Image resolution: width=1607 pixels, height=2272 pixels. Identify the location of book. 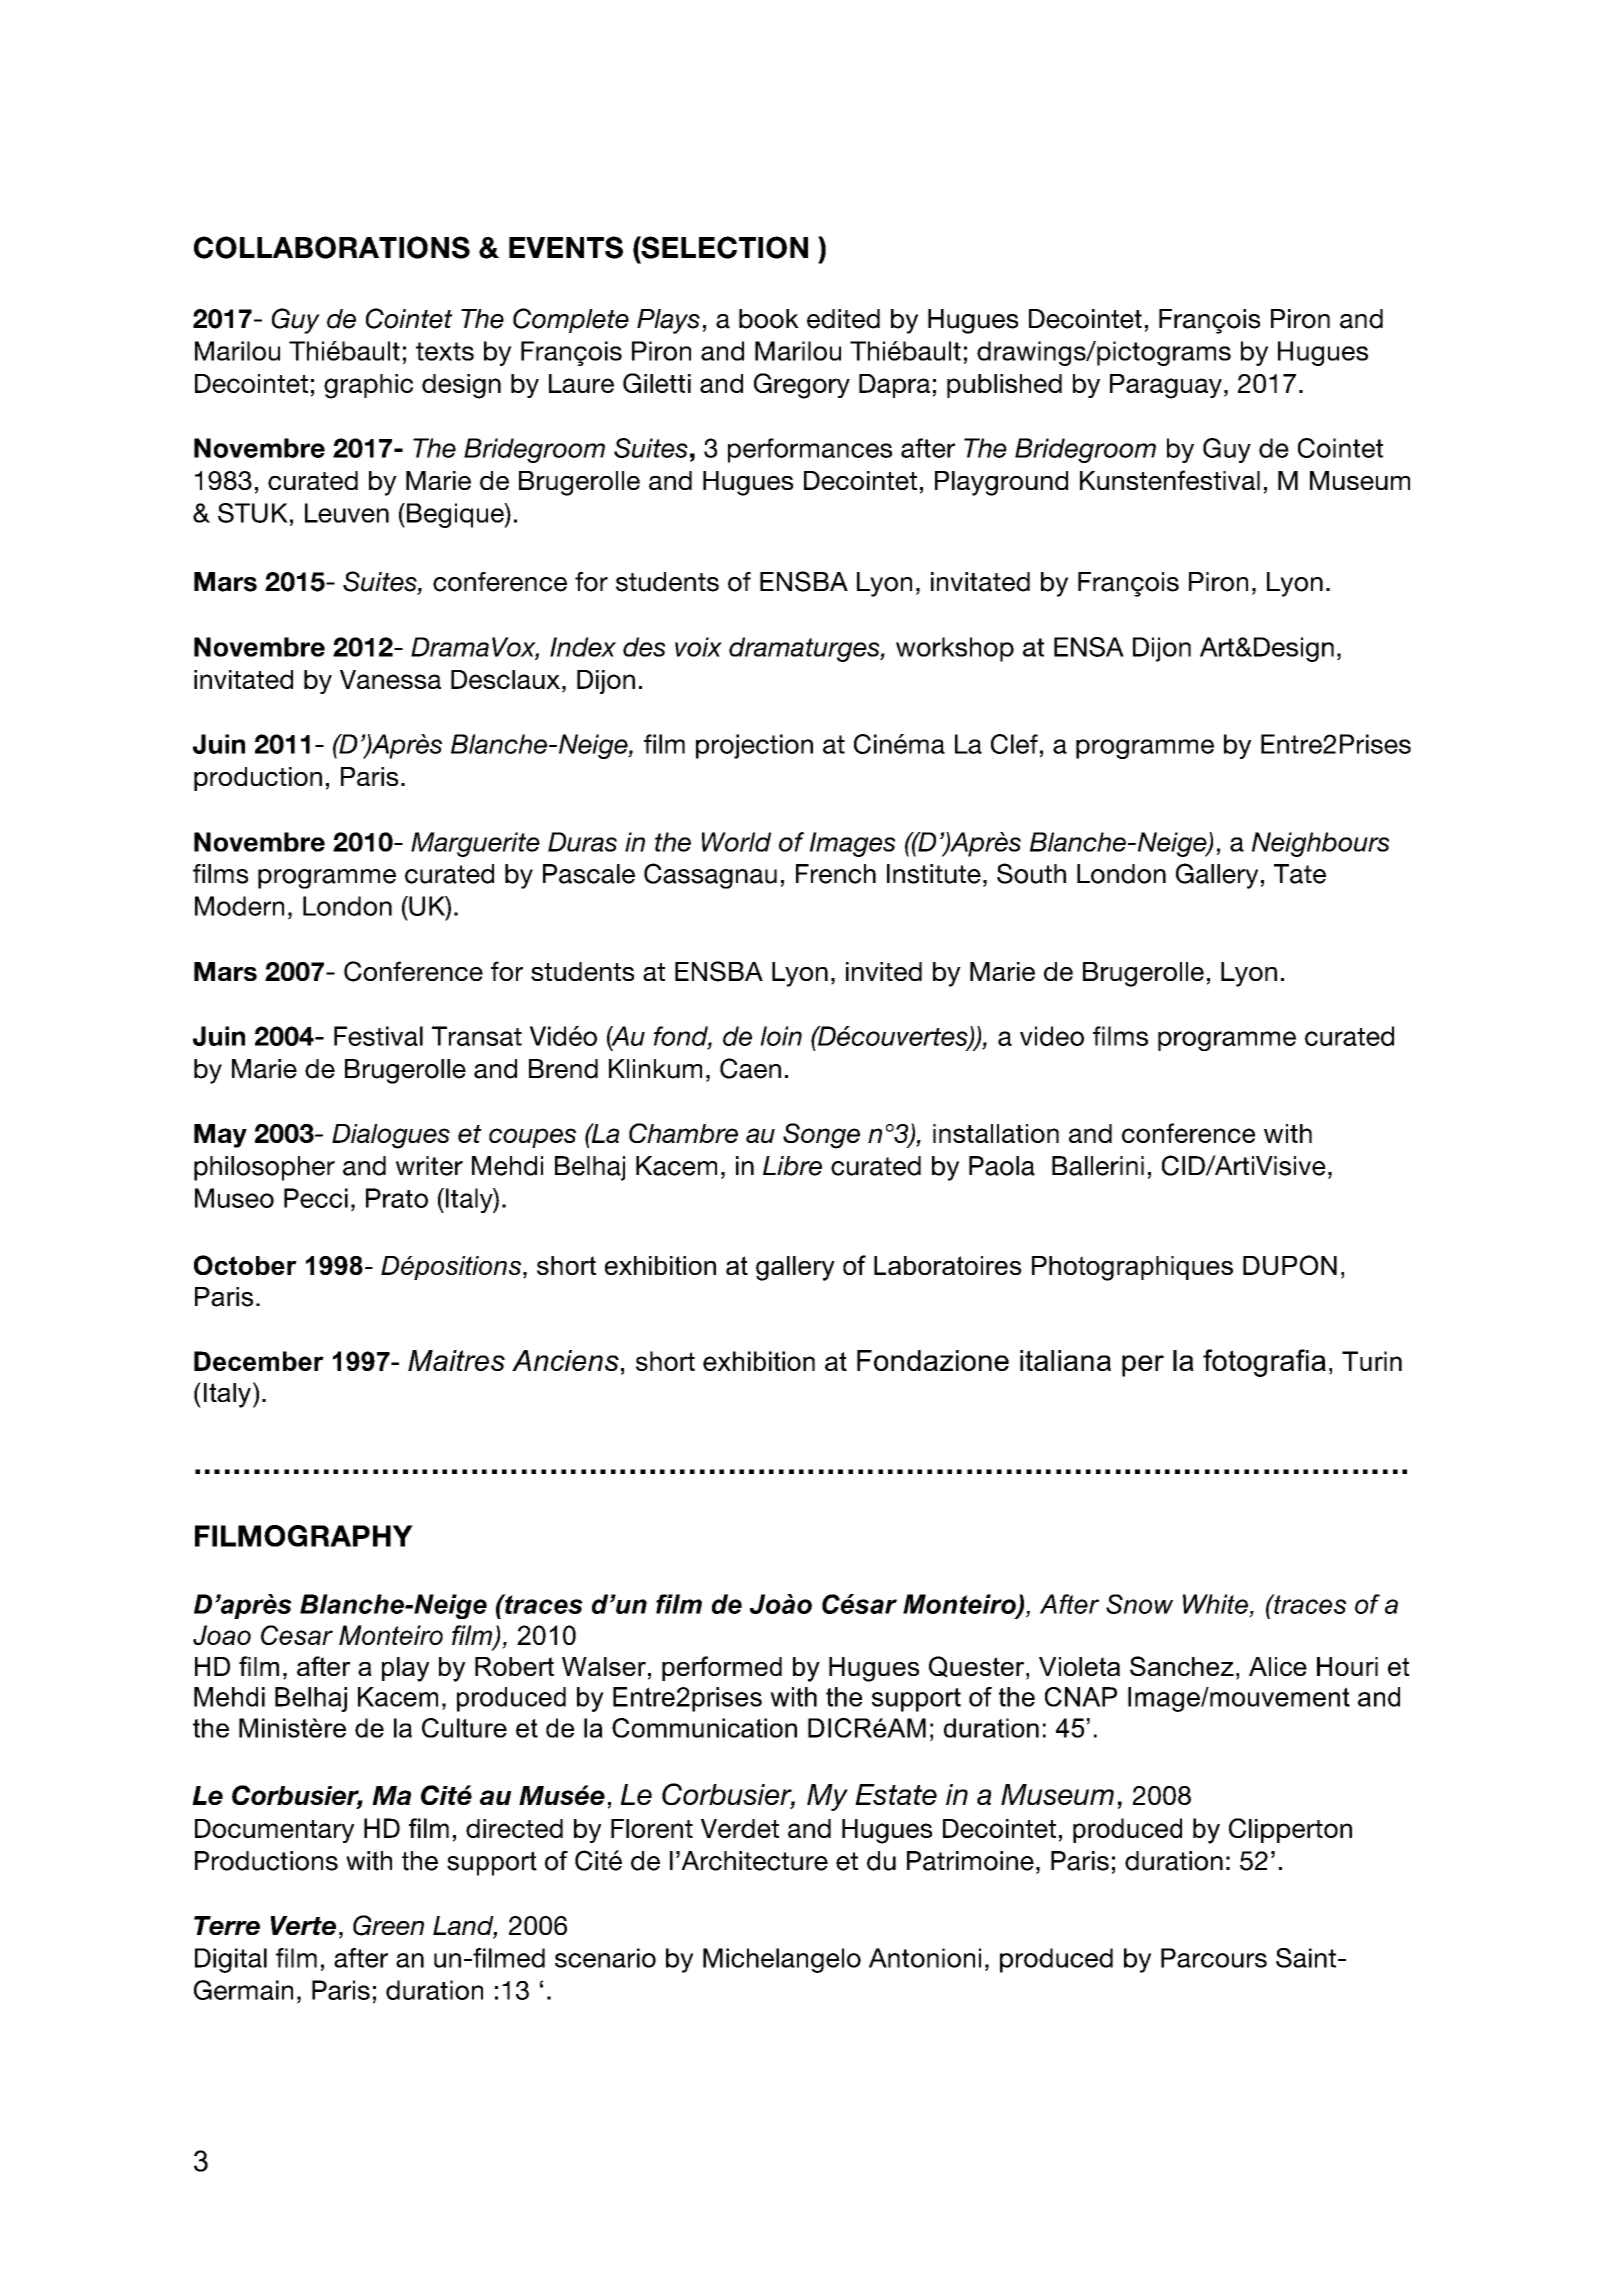
(769, 319).
